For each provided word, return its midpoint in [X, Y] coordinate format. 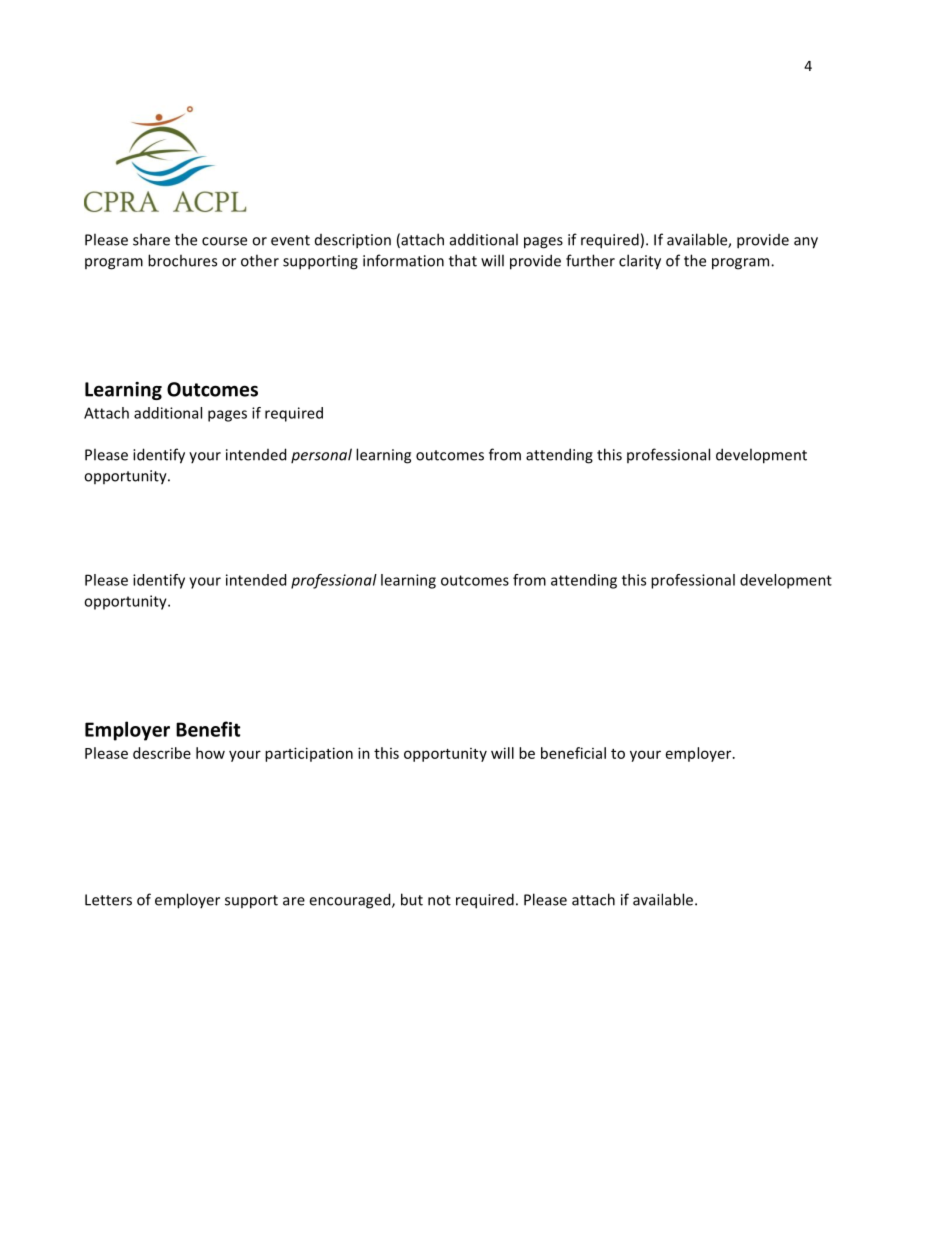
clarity [640, 262]
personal [321, 455]
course [224, 241]
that [463, 260]
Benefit [208, 729]
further [590, 260]
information [403, 260]
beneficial [573, 753]
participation [309, 754]
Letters [108, 900]
